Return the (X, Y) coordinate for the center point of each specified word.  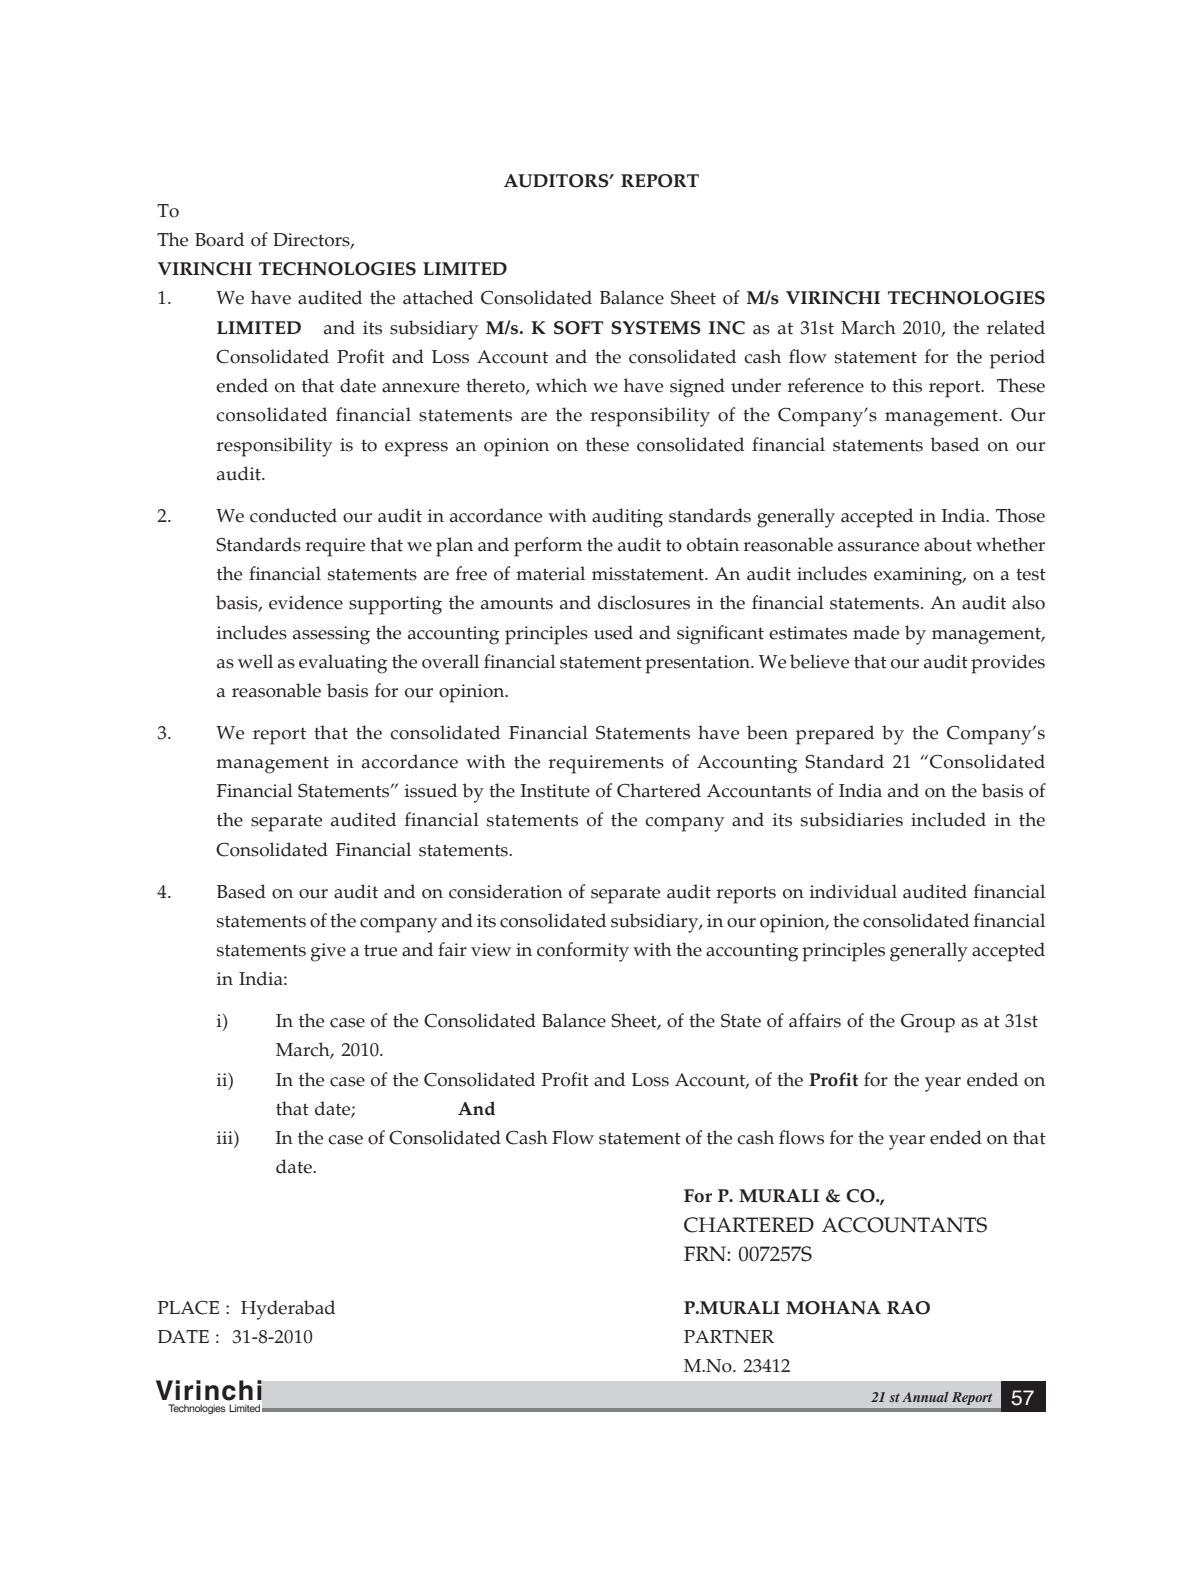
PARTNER (729, 1336)
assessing (331, 635)
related (1016, 327)
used (613, 632)
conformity (583, 952)
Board (219, 239)
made (876, 632)
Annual (925, 1397)
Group (928, 1023)
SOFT (579, 328)
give (328, 952)
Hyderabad (288, 1310)
